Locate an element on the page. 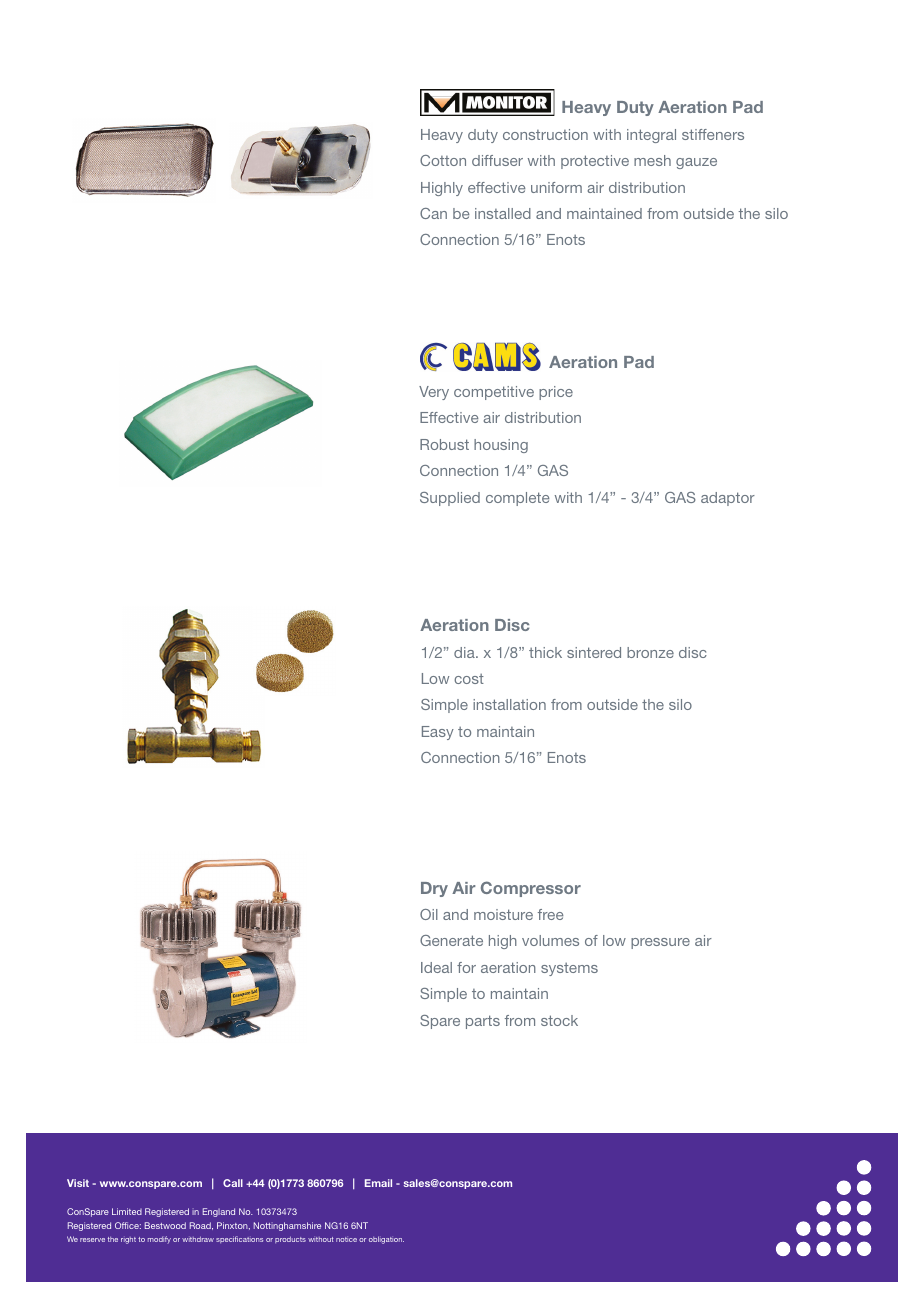  Easy is located at coordinates (438, 733).
